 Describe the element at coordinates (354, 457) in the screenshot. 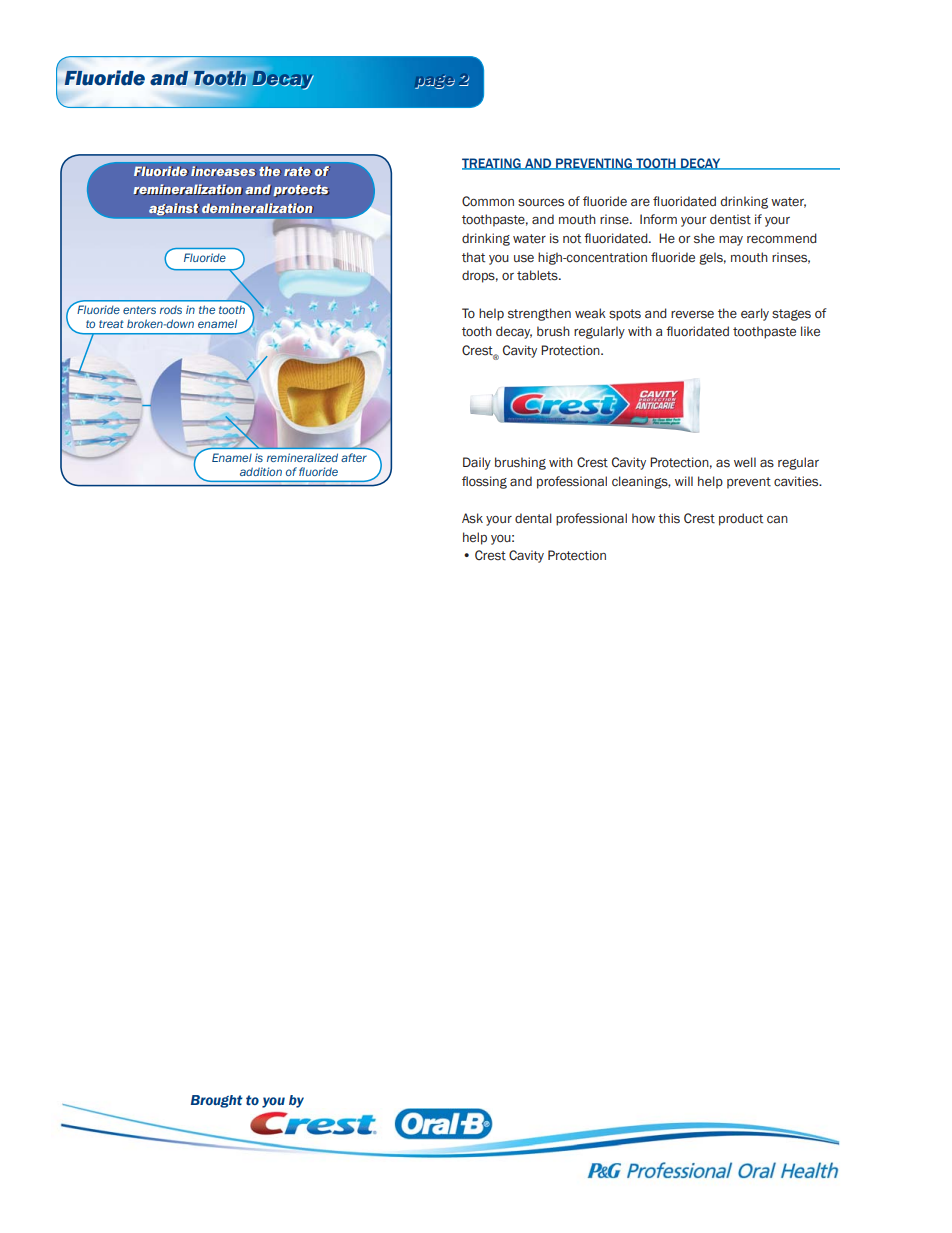

I see `after` at that location.
